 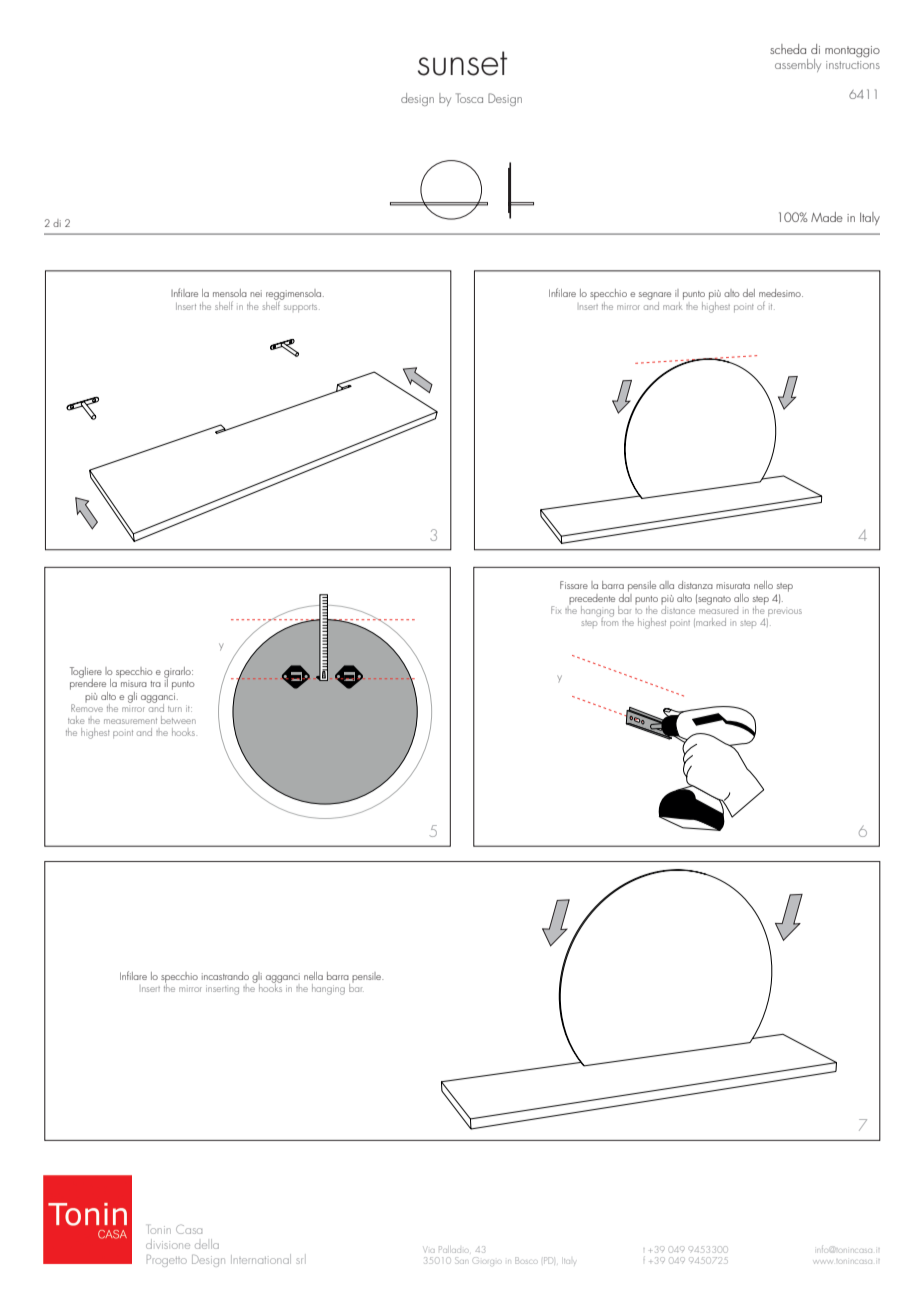 What do you see at coordinates (469, 98) in the screenshot?
I see `Tosca` at bounding box center [469, 98].
